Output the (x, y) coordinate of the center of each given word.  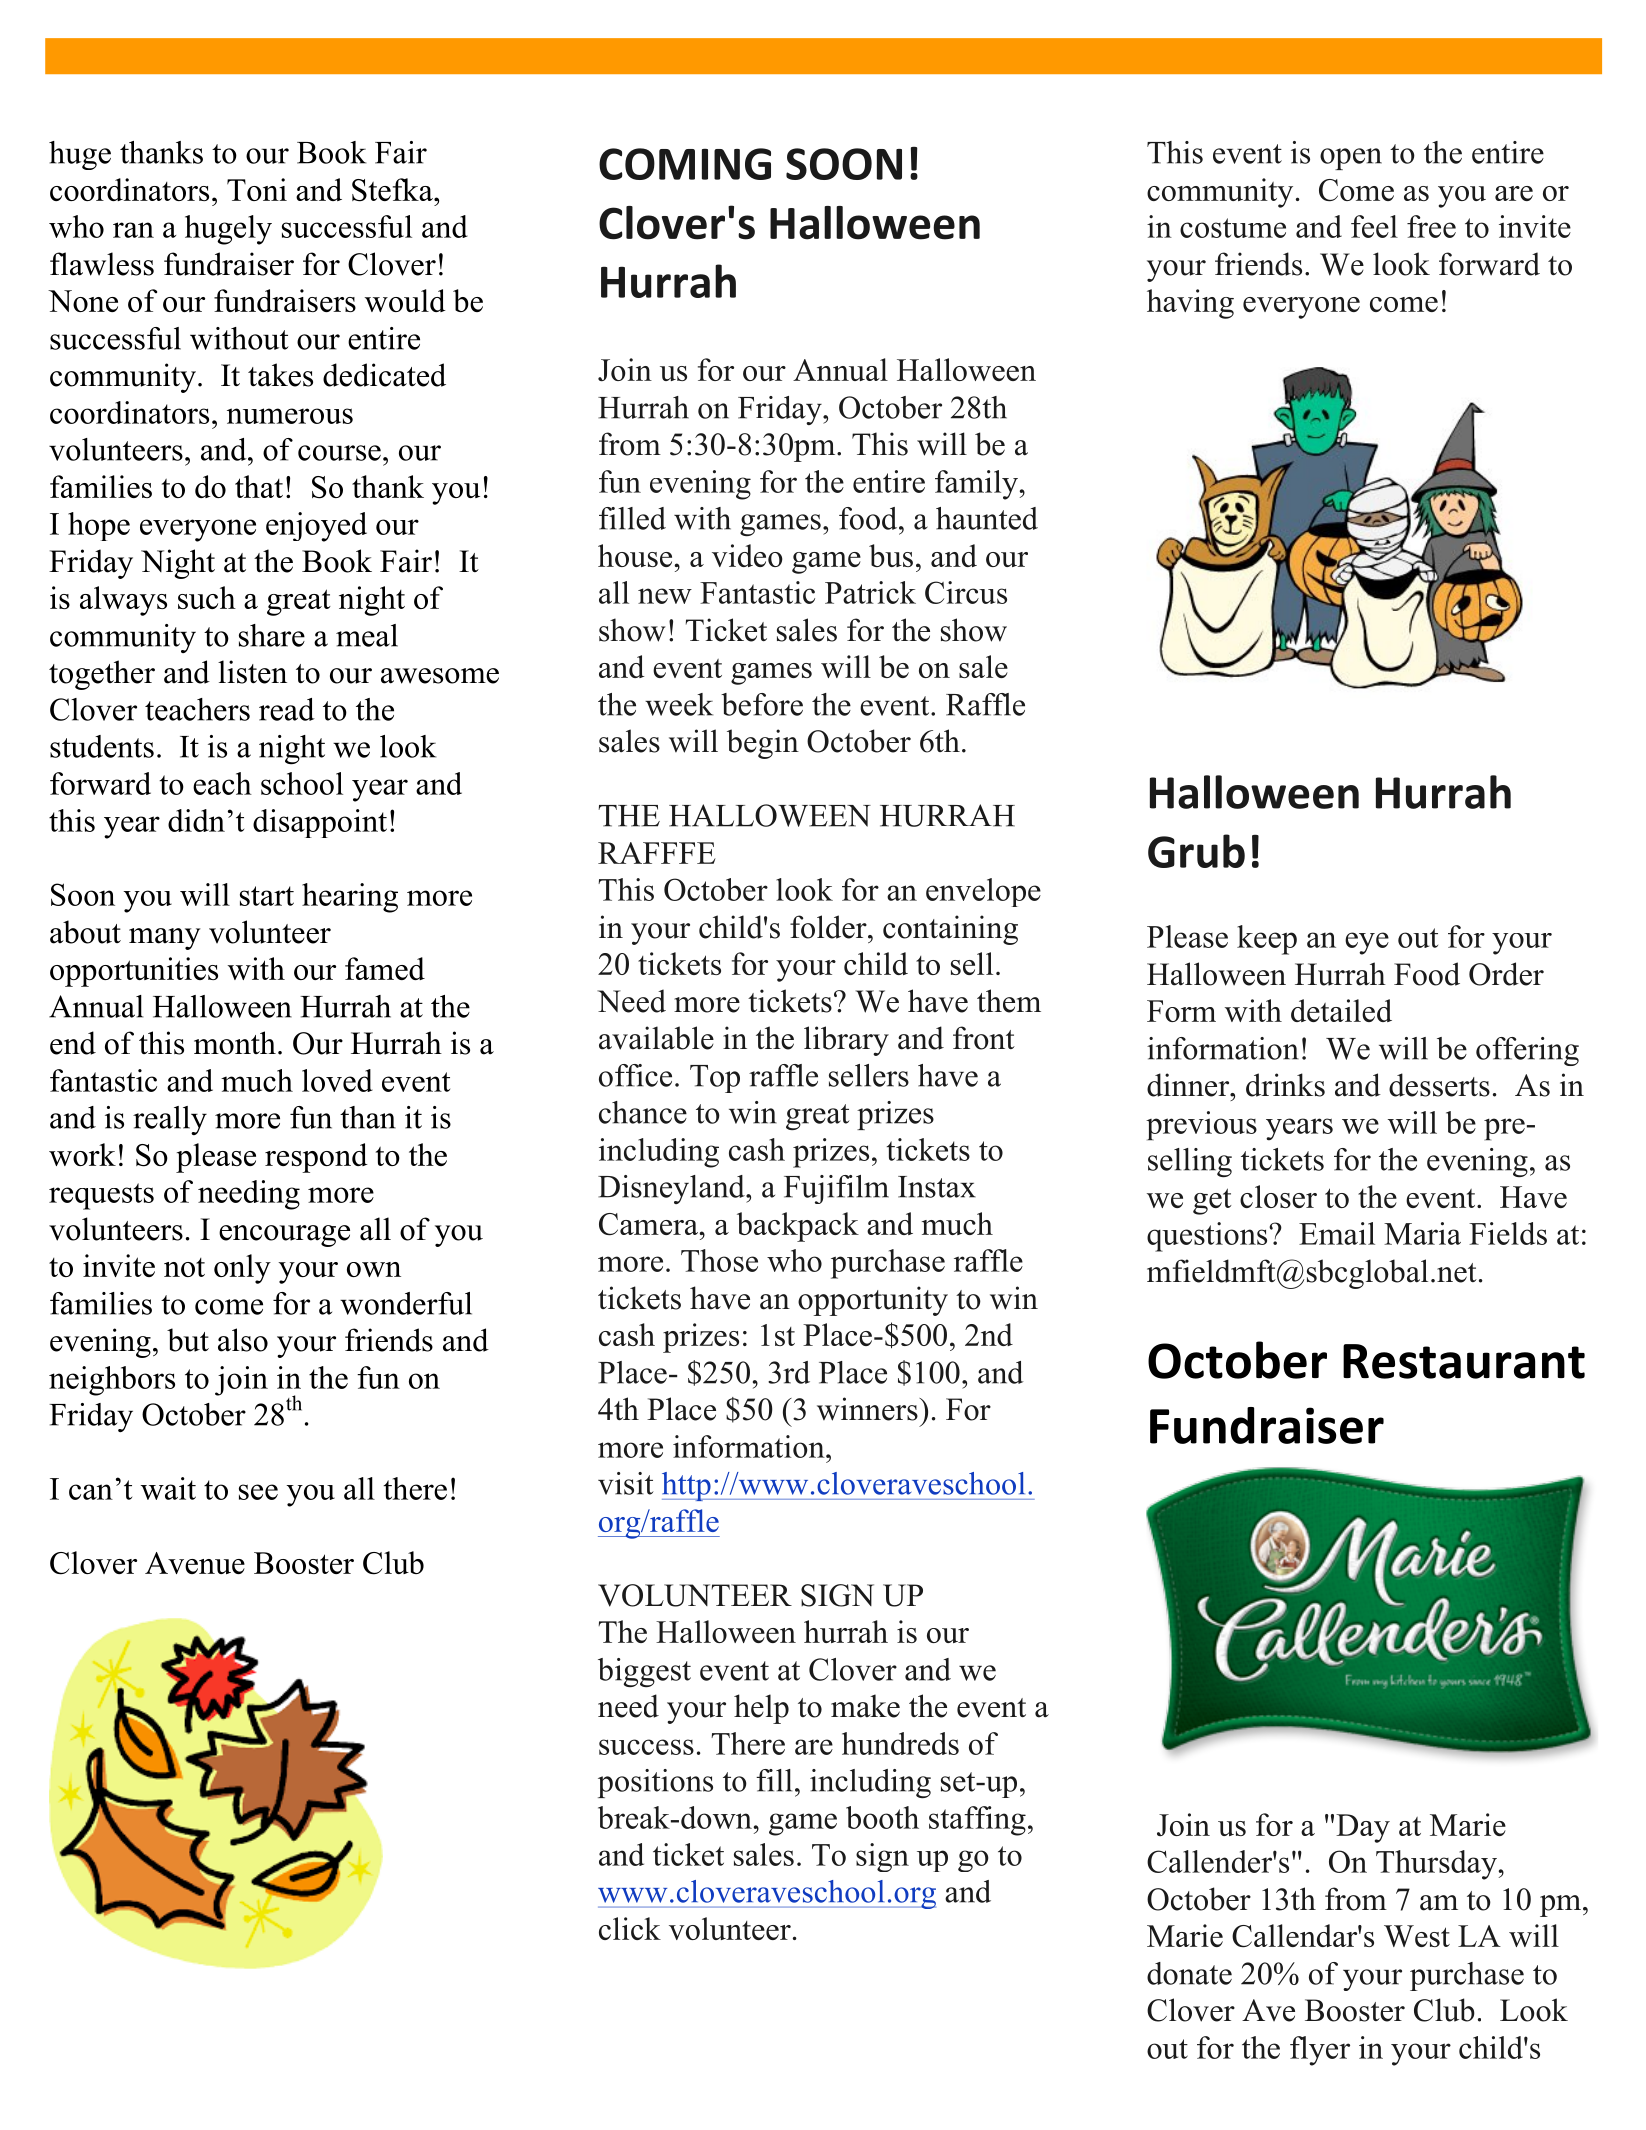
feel (1374, 226)
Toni (257, 189)
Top (715, 1079)
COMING (685, 164)
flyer (1320, 2051)
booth (882, 1817)
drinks (1285, 1085)
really (170, 1120)
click (630, 1928)
